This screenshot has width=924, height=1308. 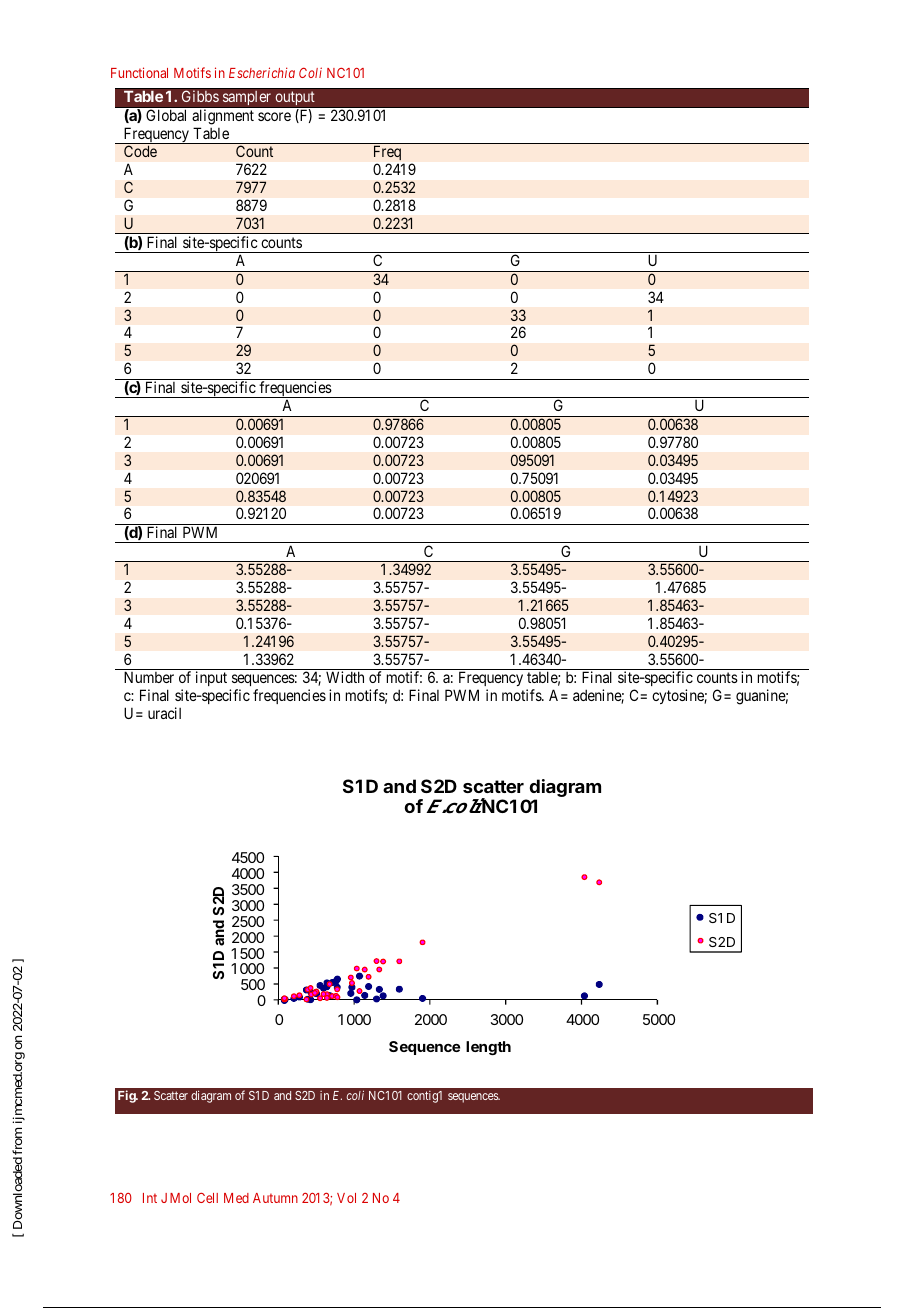 I want to click on Cell, so click(x=207, y=1198).
